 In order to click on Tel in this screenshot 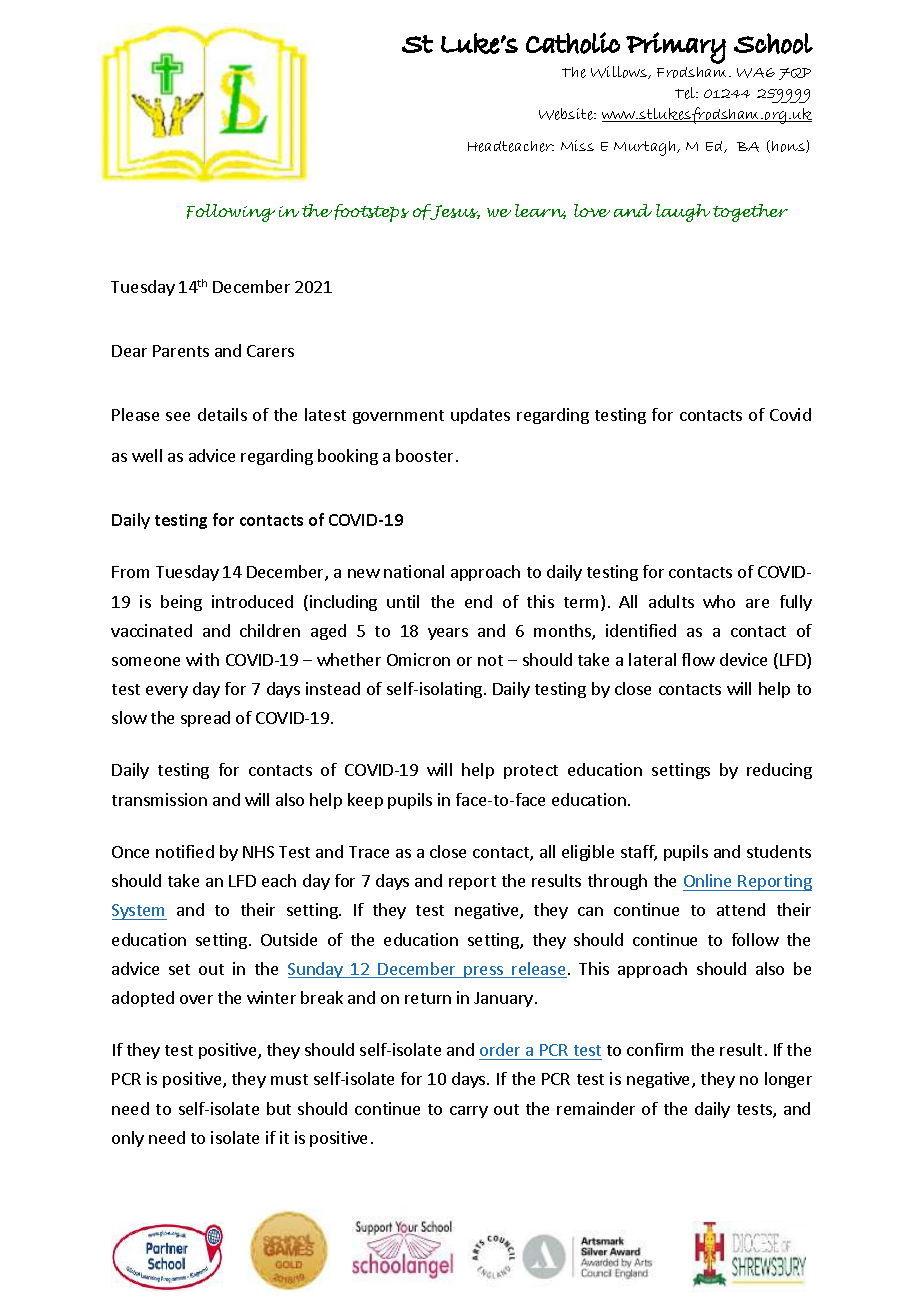, I will do `click(686, 93)`.
